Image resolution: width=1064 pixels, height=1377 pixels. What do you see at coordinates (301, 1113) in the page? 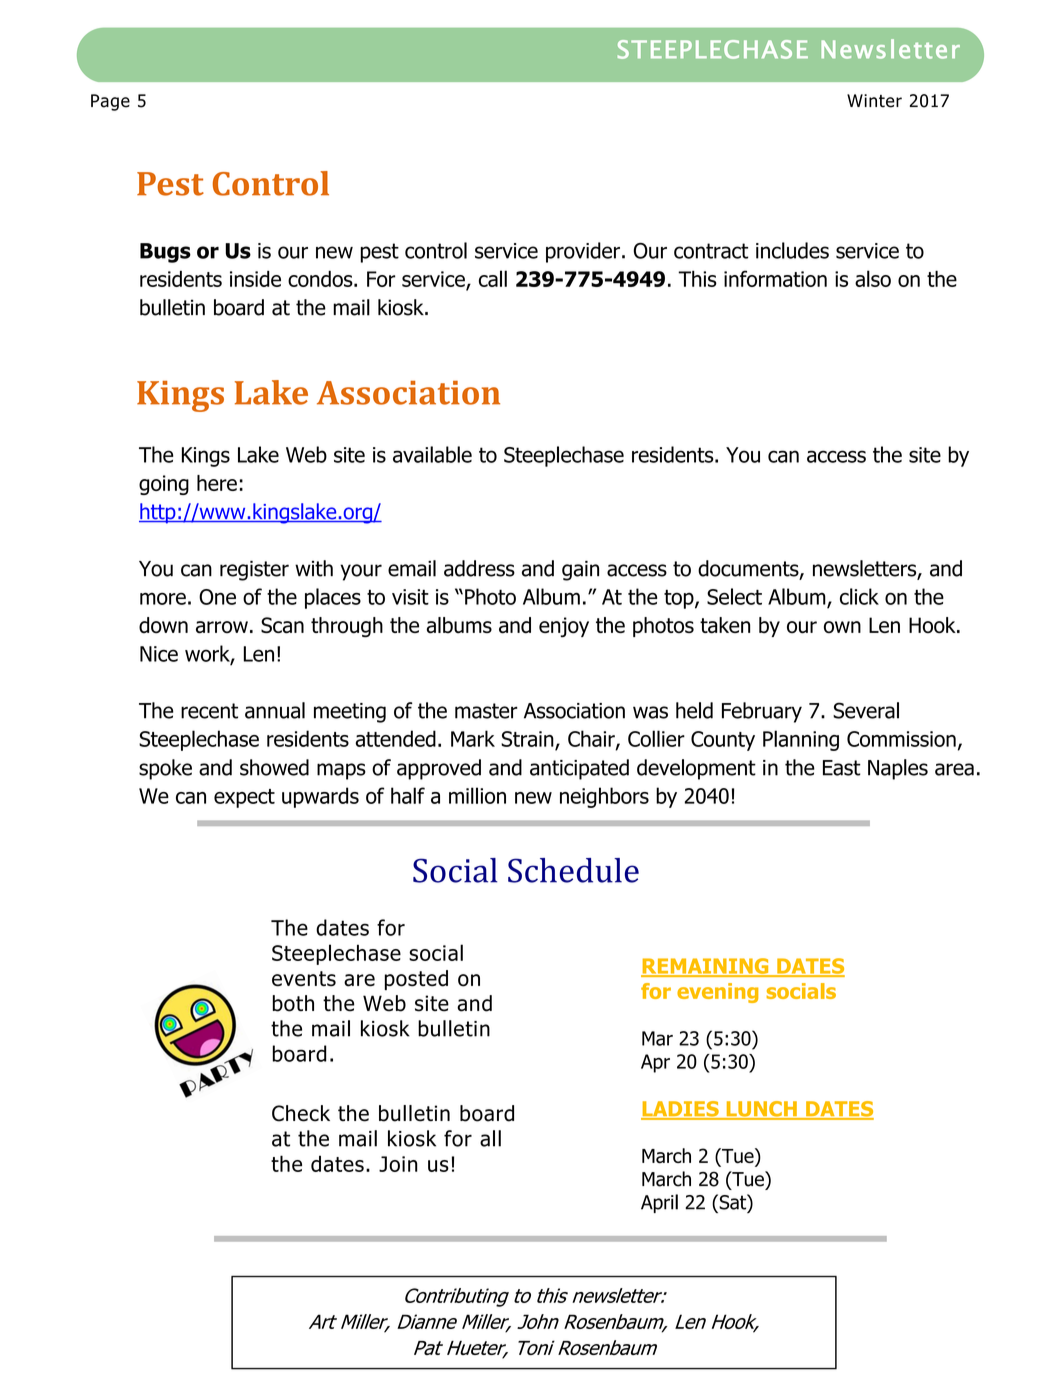
I see `Check` at bounding box center [301, 1113].
